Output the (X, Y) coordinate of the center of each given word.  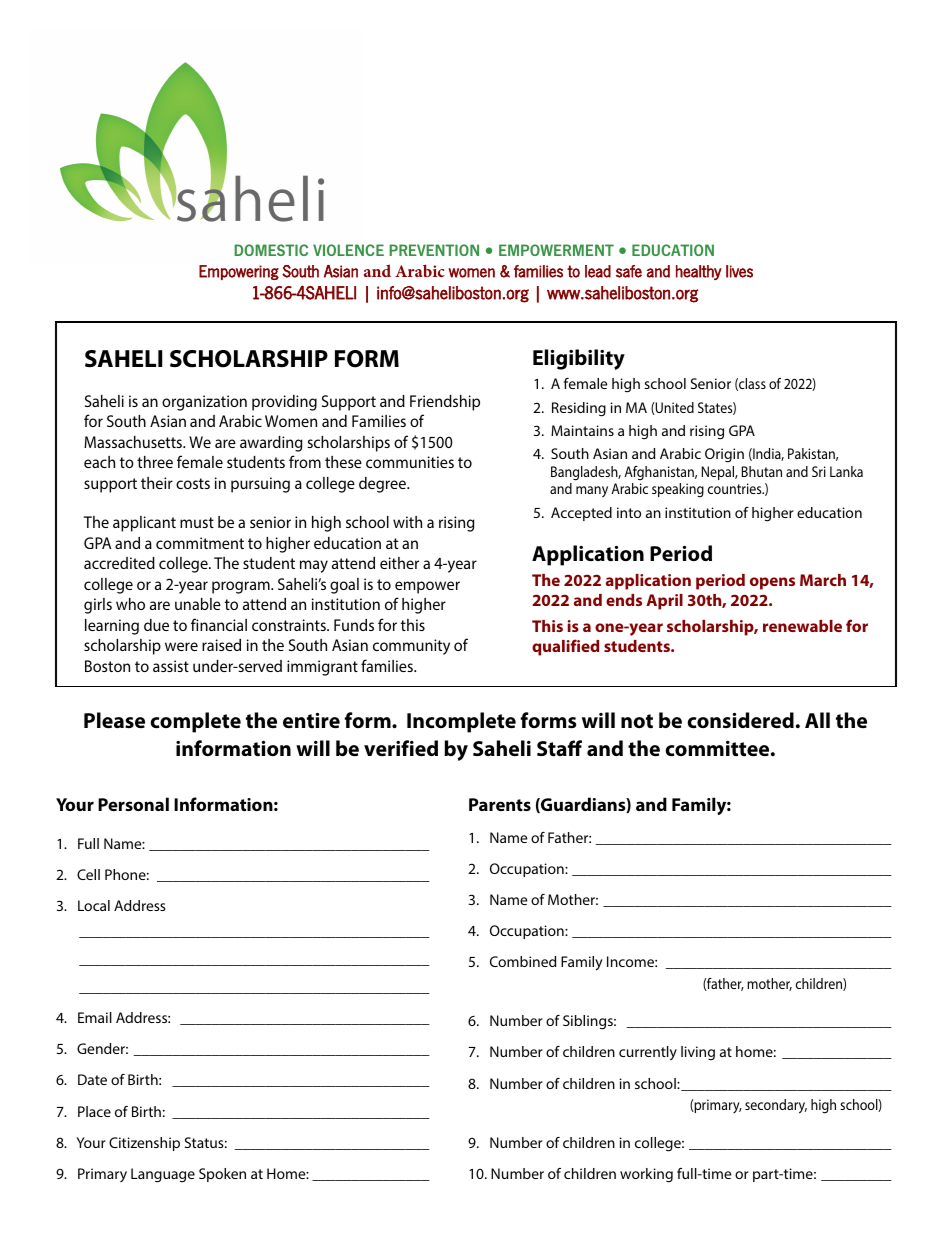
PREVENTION (434, 250)
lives (739, 271)
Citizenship (144, 1144)
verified (401, 748)
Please (114, 720)
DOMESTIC (271, 250)
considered (740, 720)
